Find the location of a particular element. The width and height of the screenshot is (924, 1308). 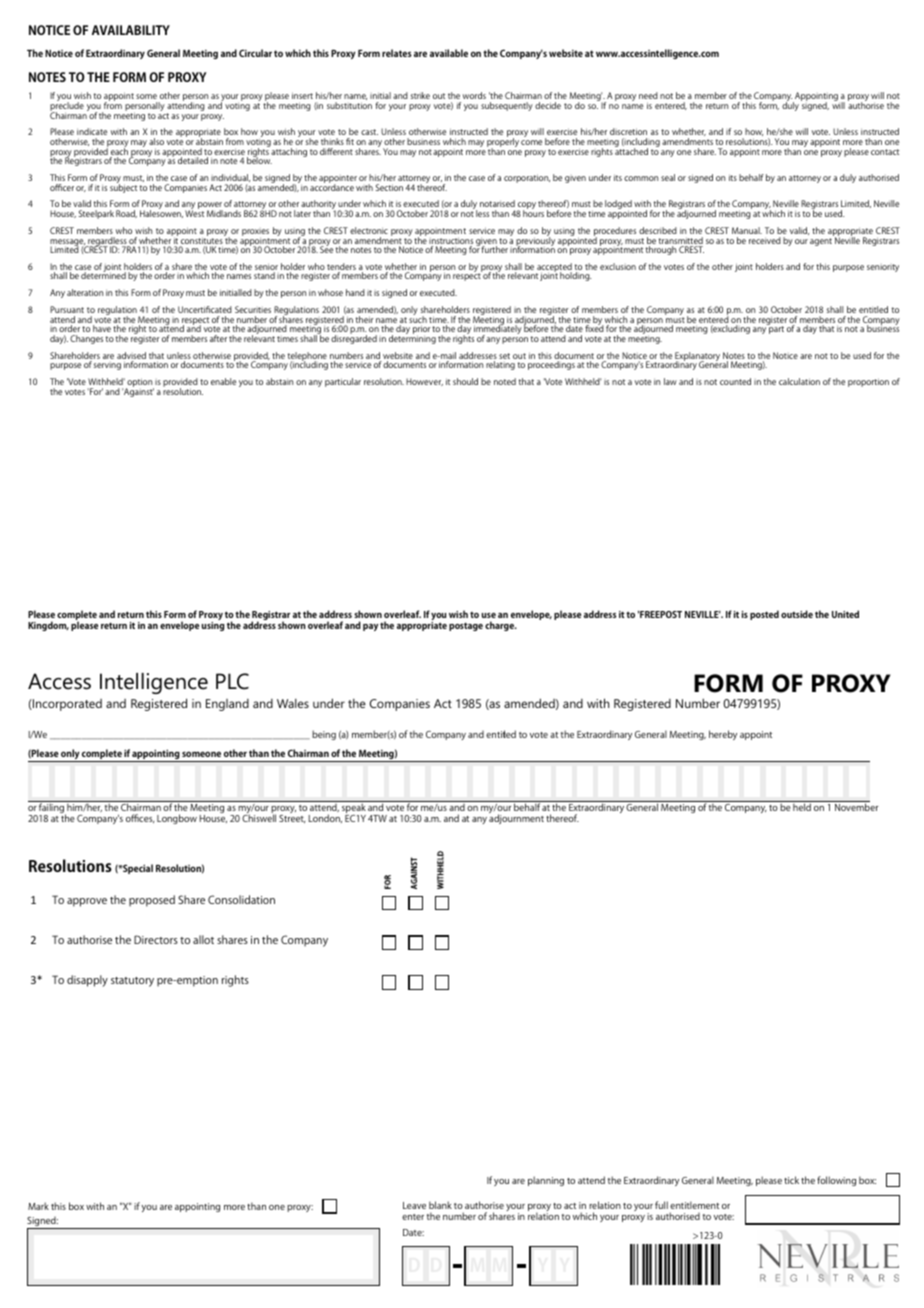

available is located at coordinates (449, 53).
